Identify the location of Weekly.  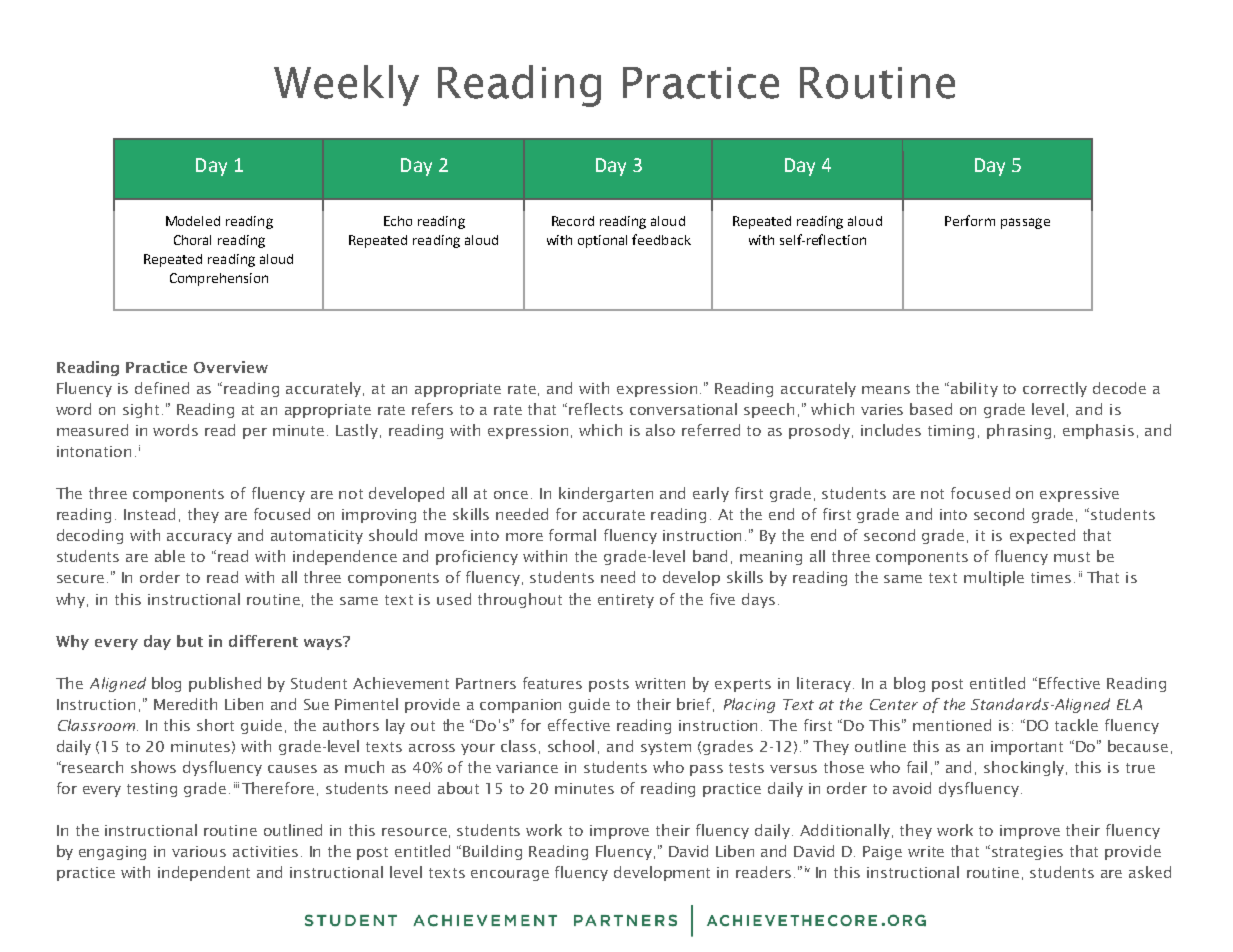
(346, 85).
